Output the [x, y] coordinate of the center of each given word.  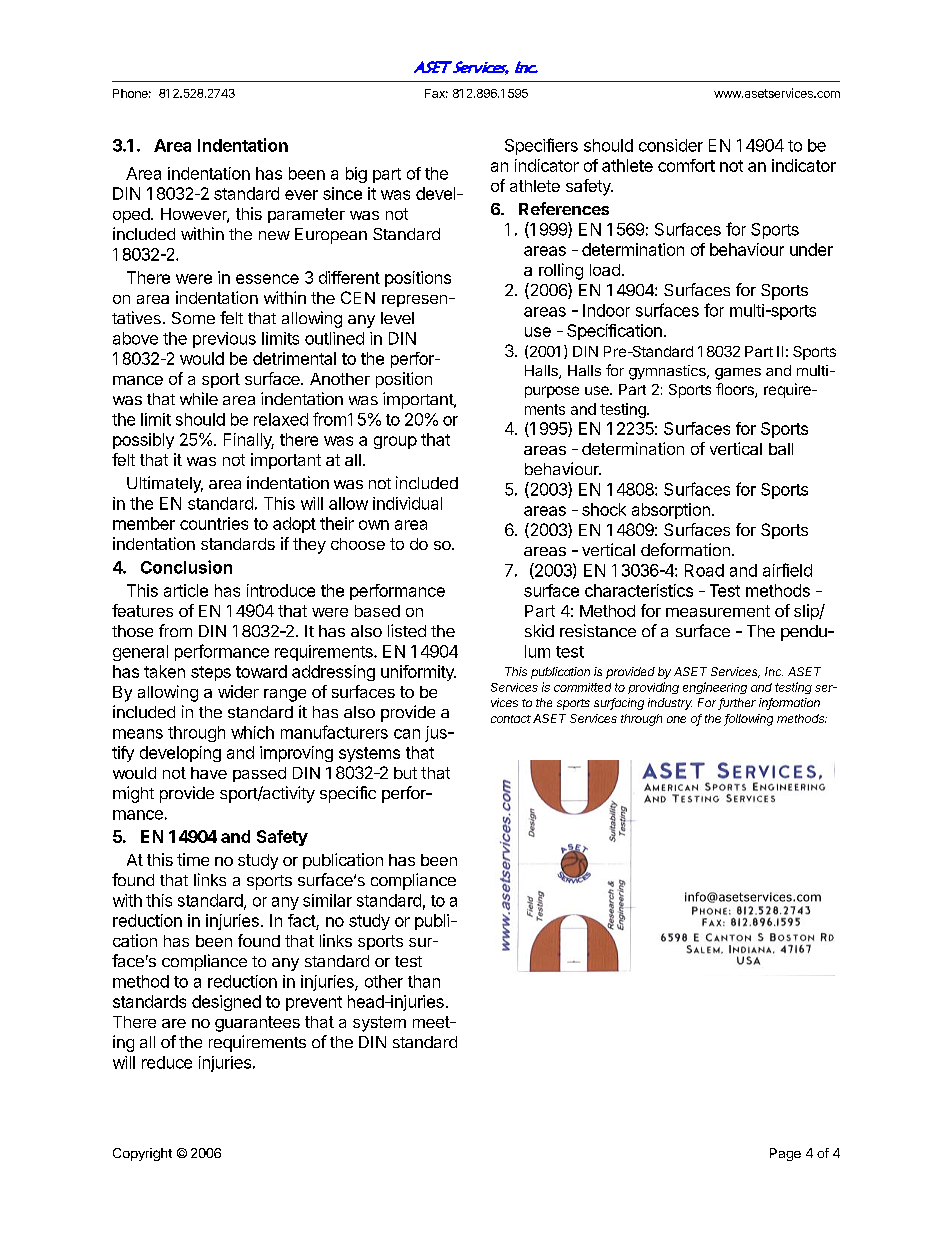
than [424, 981]
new [274, 235]
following [748, 720]
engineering [715, 688]
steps [211, 673]
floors [736, 390]
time [193, 859]
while [199, 398]
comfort [686, 165]
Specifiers [541, 146]
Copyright [142, 1154]
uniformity [418, 673]
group [395, 442]
